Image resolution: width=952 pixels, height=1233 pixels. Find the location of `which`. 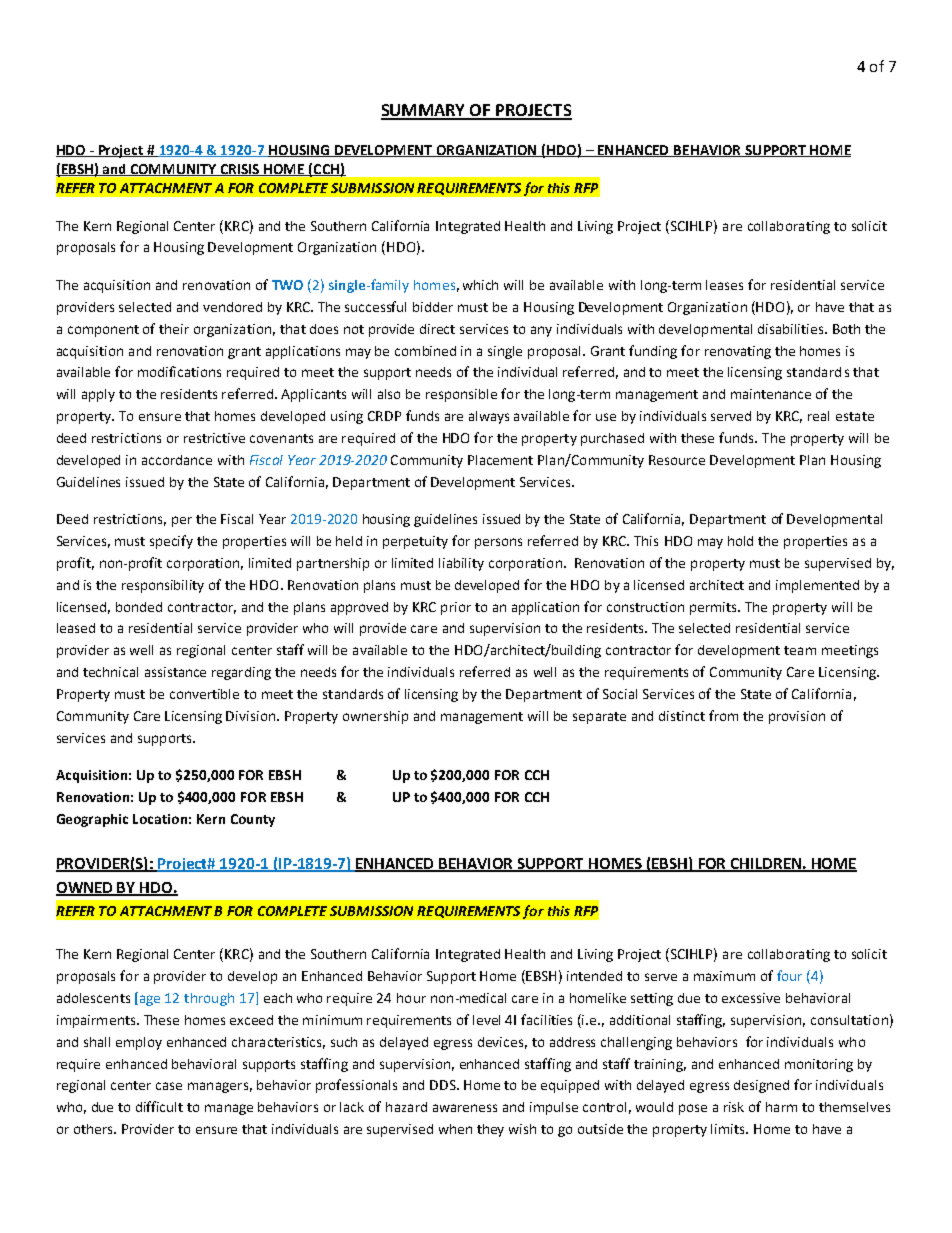

which is located at coordinates (480, 285).
